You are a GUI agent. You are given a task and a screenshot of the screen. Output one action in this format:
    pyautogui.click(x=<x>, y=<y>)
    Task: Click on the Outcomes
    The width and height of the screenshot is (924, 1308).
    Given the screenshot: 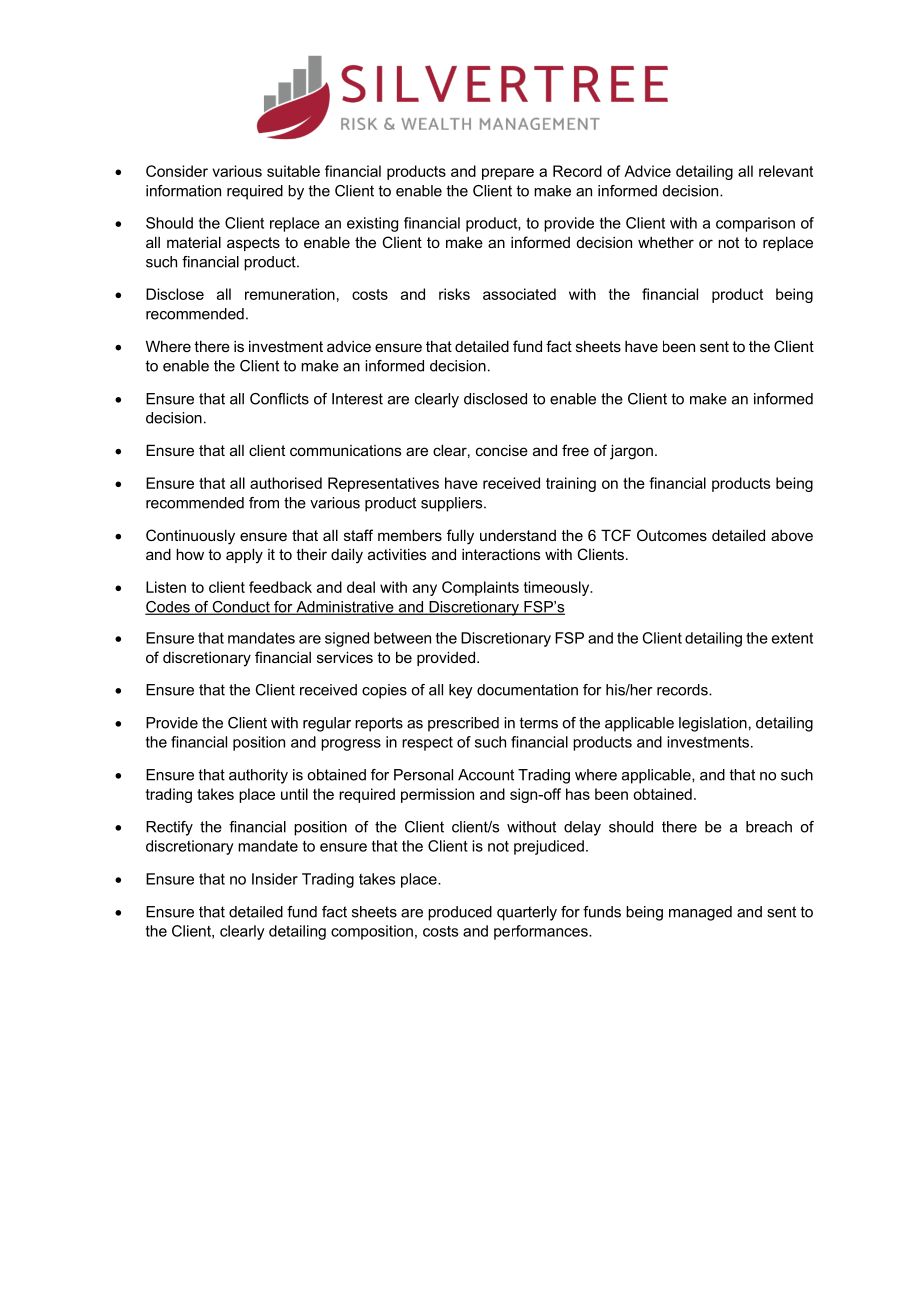 What is the action you would take?
    pyautogui.click(x=672, y=535)
